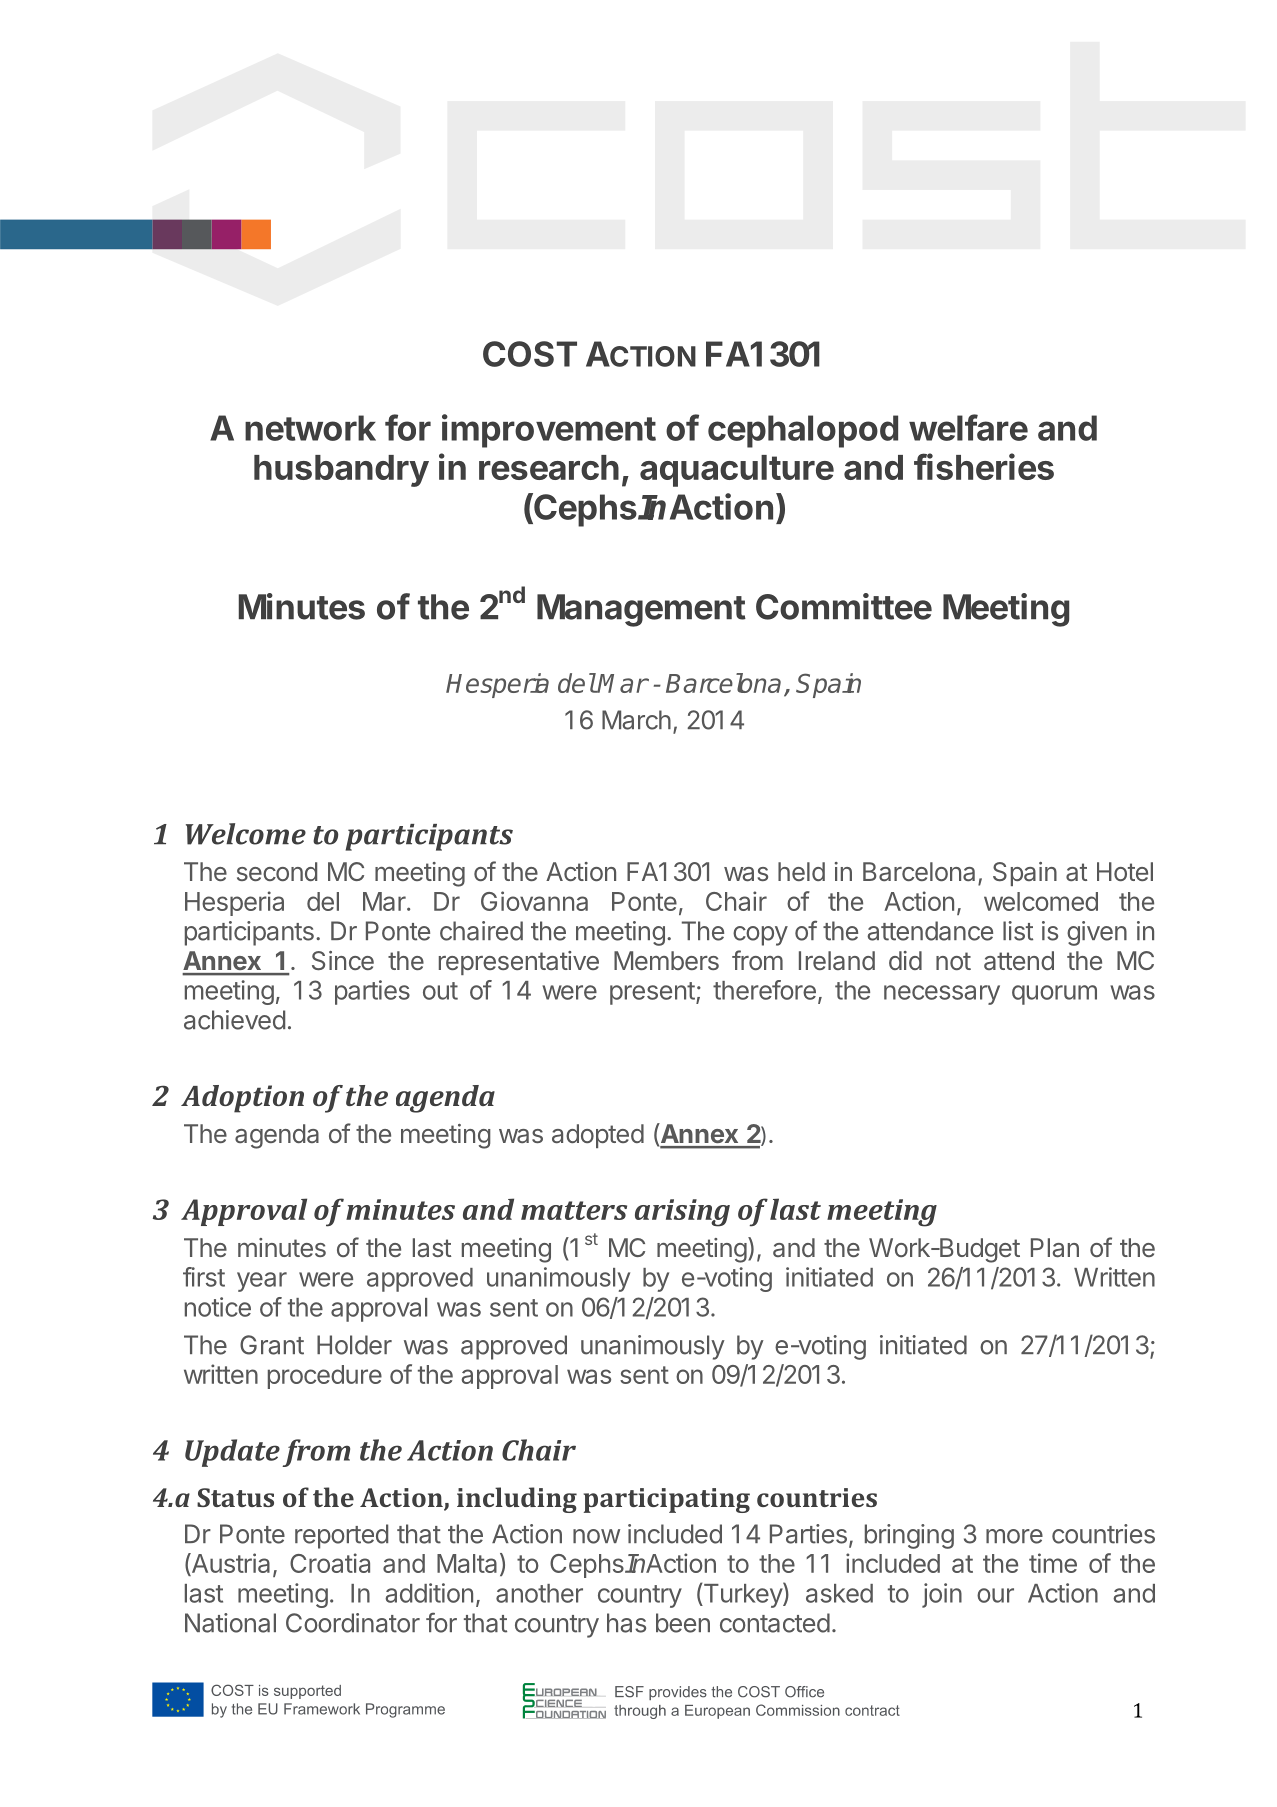 This document has width=1277, height=1807. Describe the element at coordinates (341, 471) in the document. I see `husbandry` at that location.
